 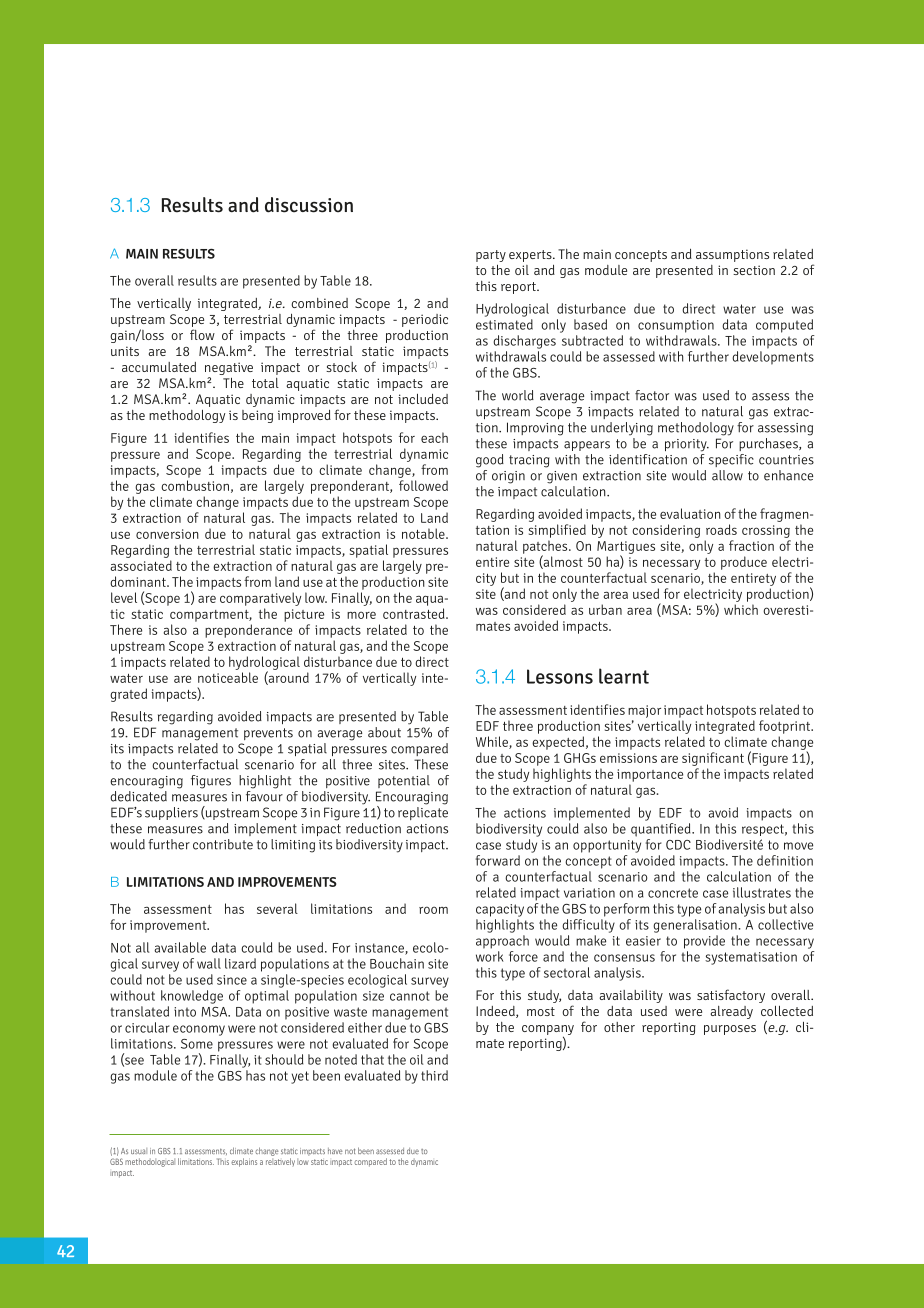 What do you see at coordinates (704, 942) in the screenshot?
I see `provide` at bounding box center [704, 942].
